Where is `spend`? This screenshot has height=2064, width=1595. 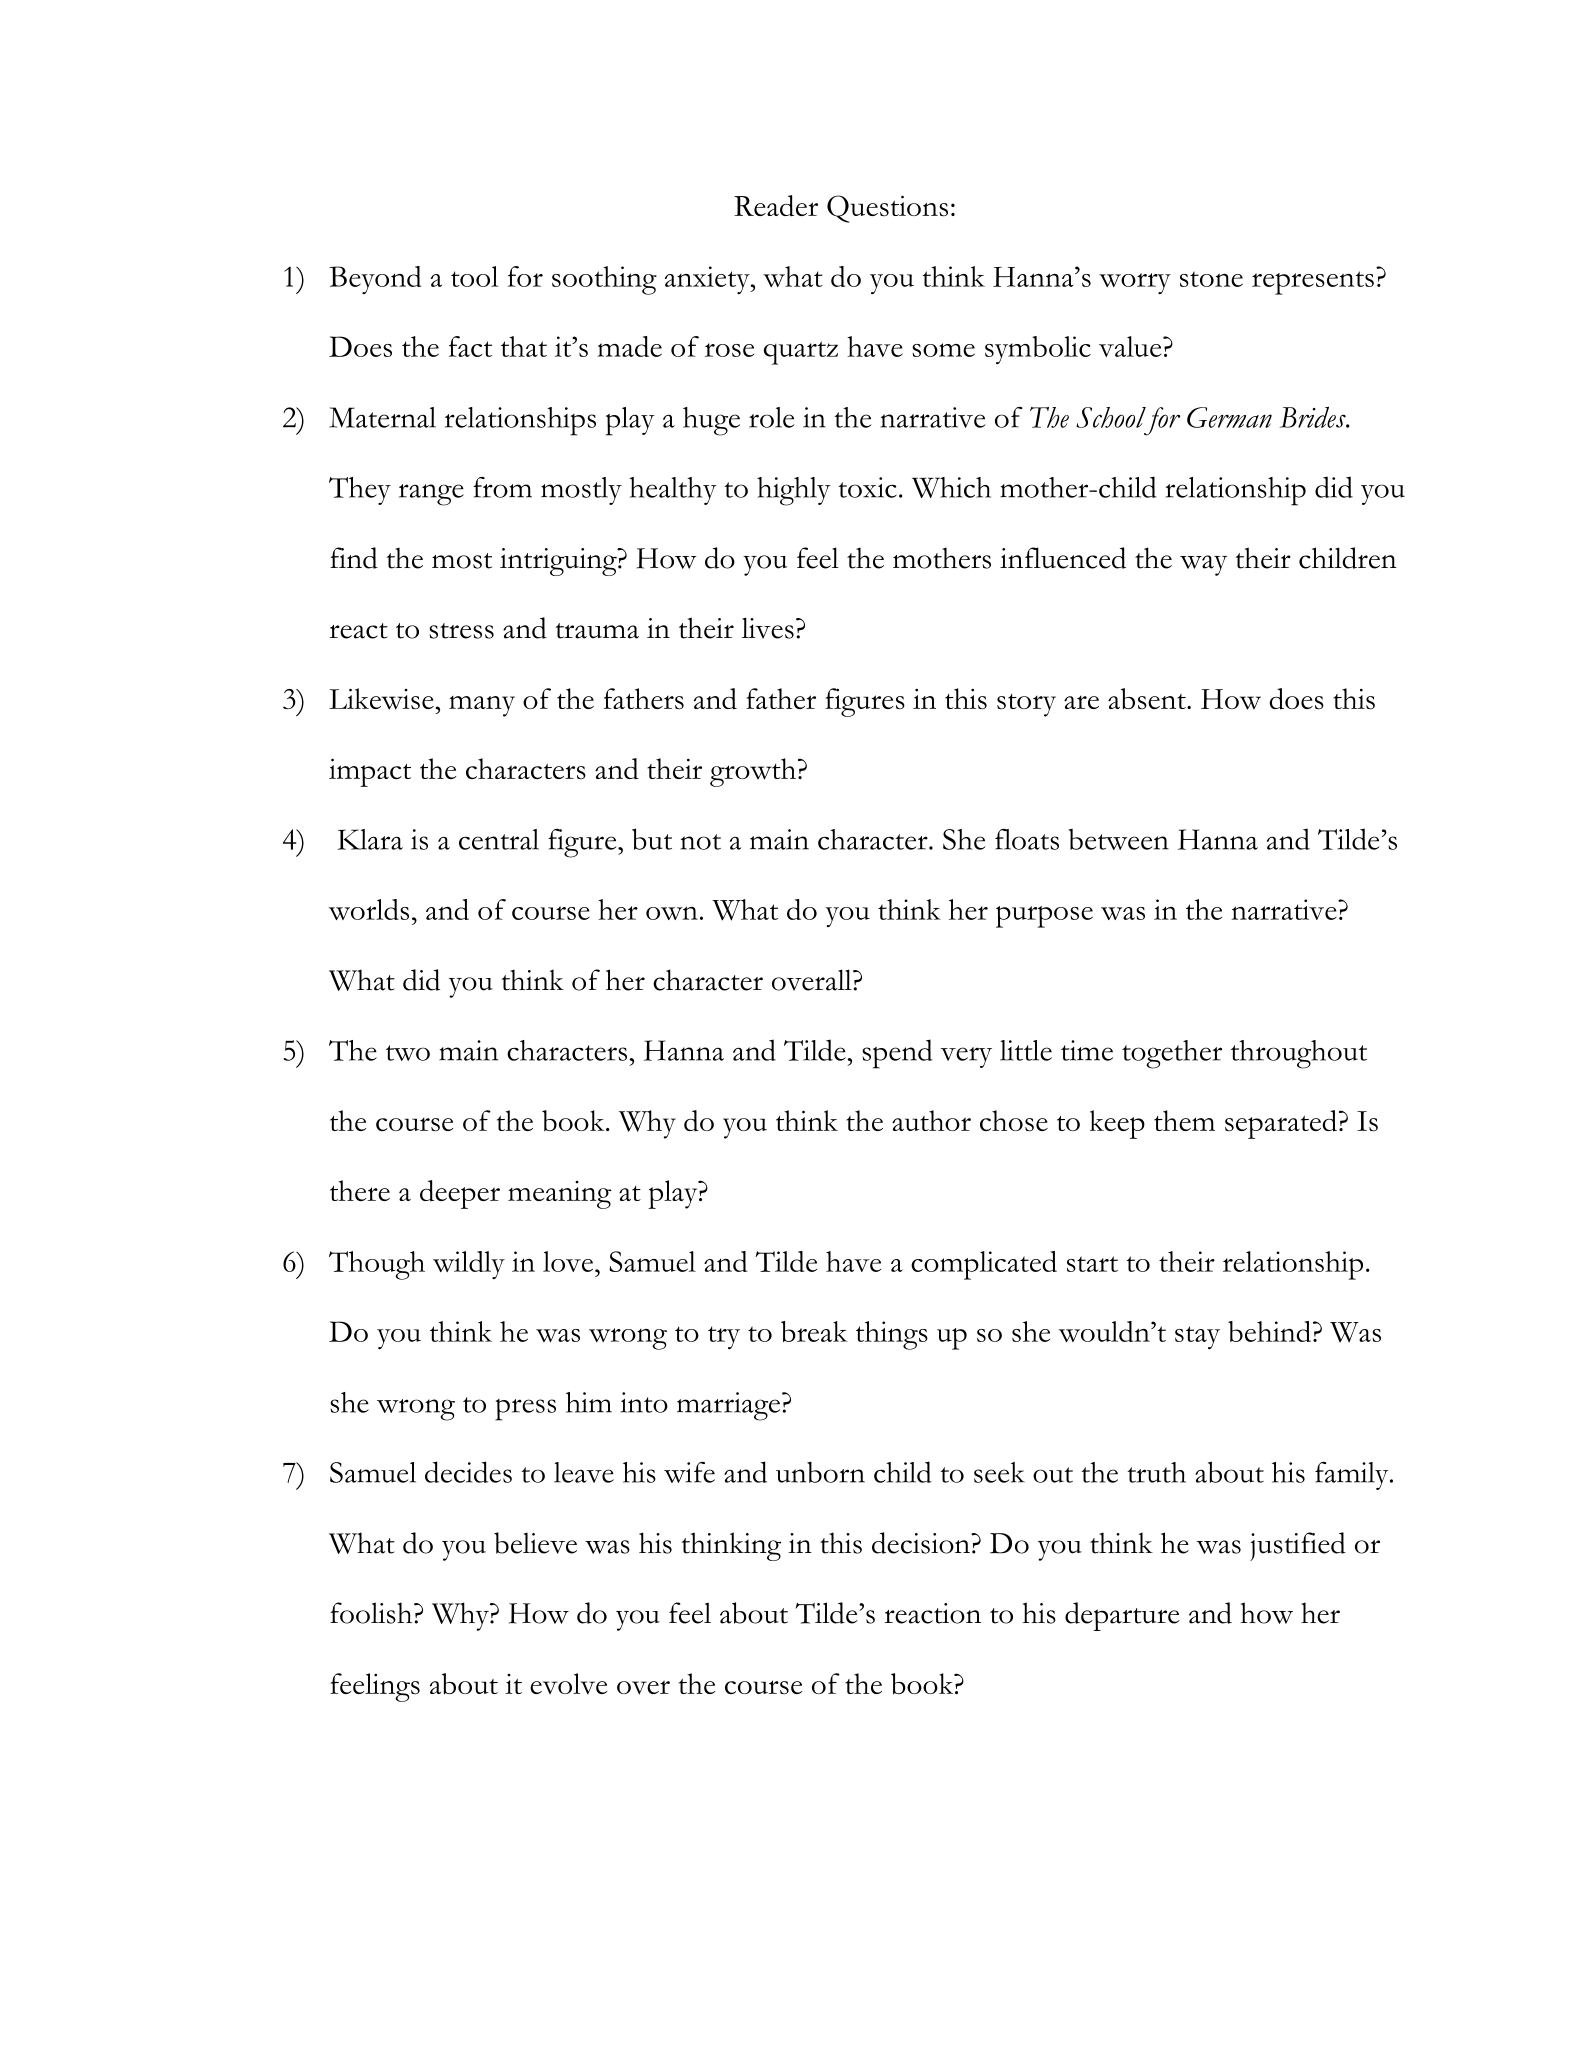
spend is located at coordinates (897, 1054).
